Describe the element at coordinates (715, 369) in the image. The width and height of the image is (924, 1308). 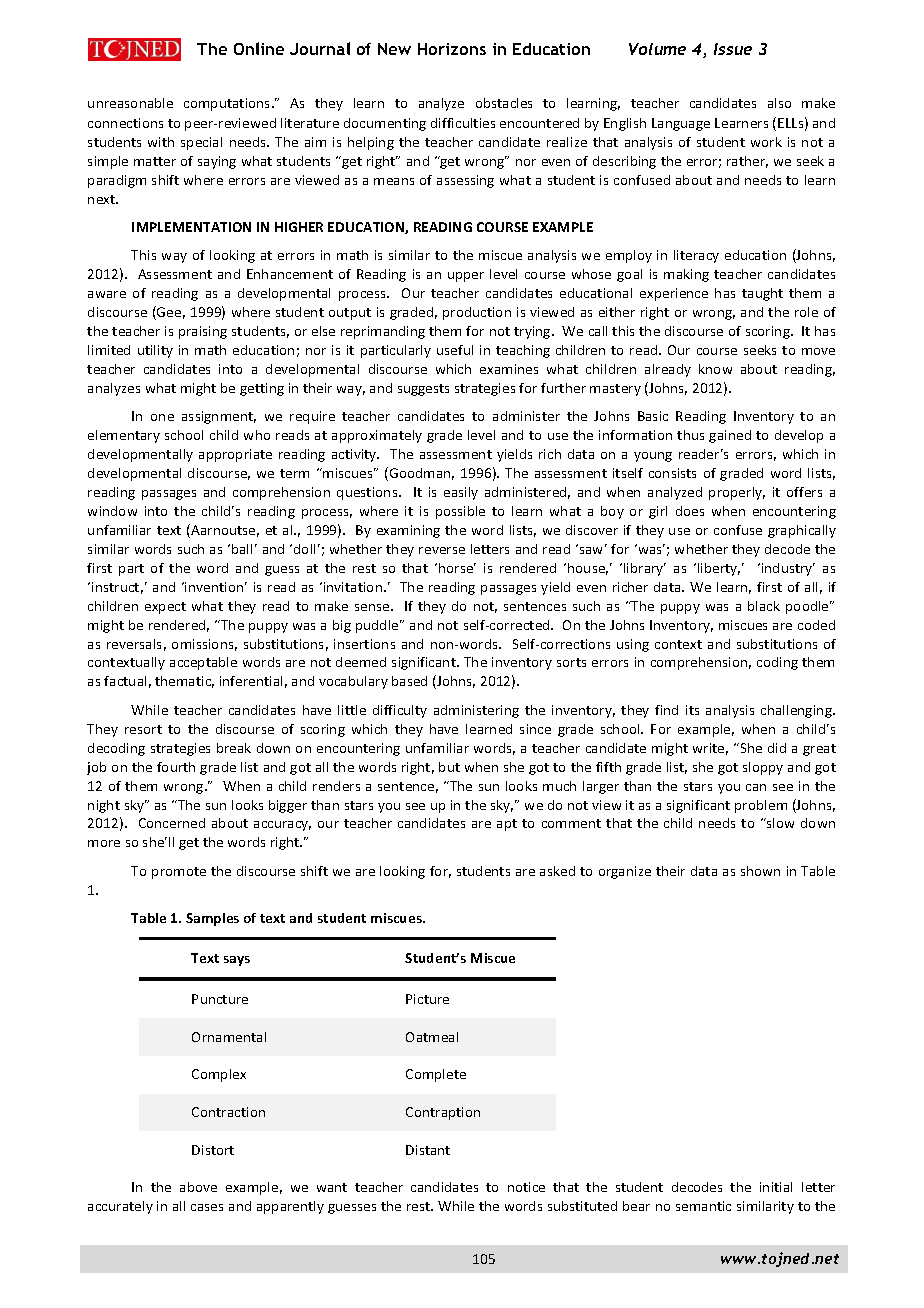
I see `know` at that location.
